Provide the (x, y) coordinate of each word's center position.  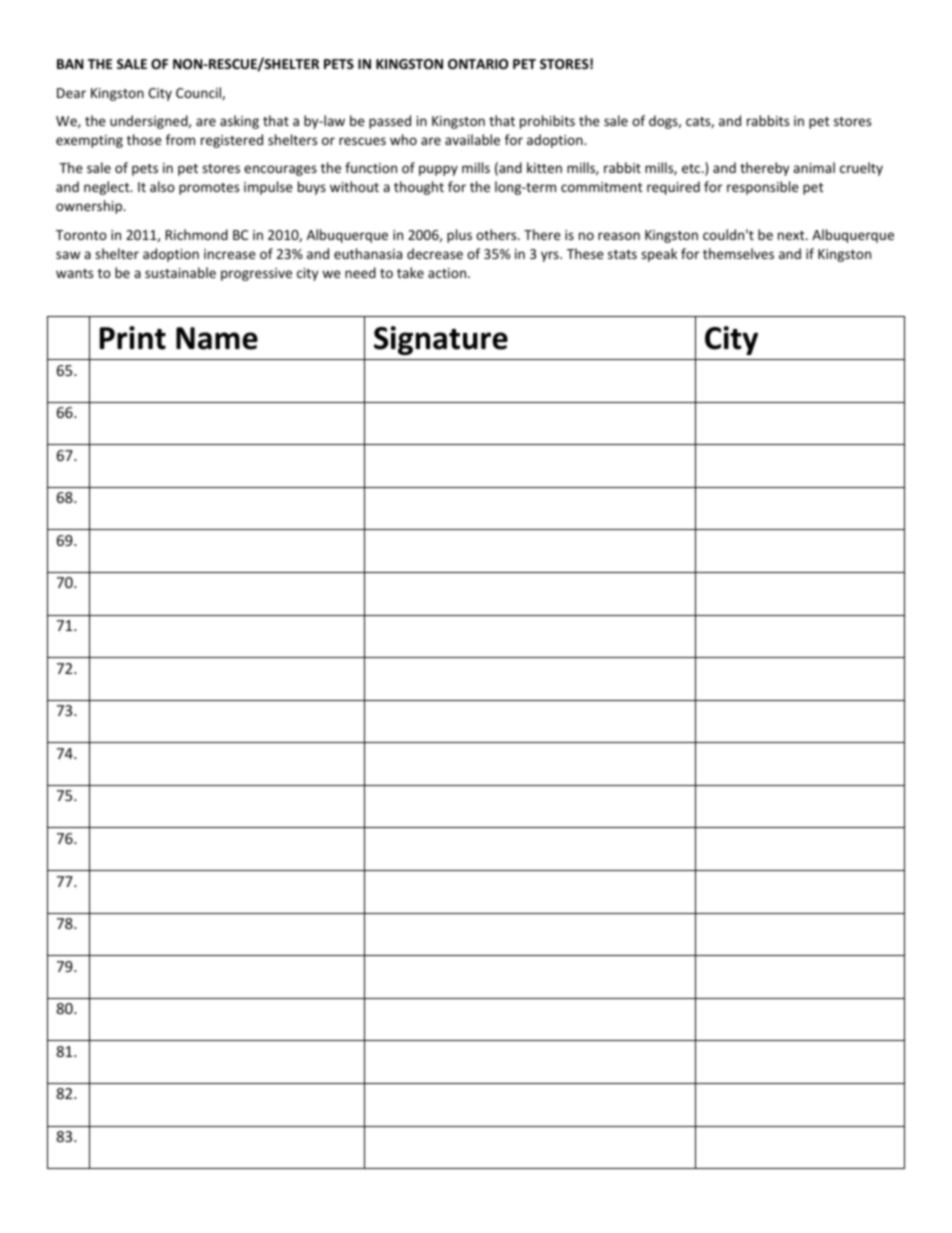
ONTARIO (478, 64)
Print (133, 338)
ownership (90, 207)
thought (419, 188)
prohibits (547, 122)
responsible (763, 188)
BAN (70, 64)
